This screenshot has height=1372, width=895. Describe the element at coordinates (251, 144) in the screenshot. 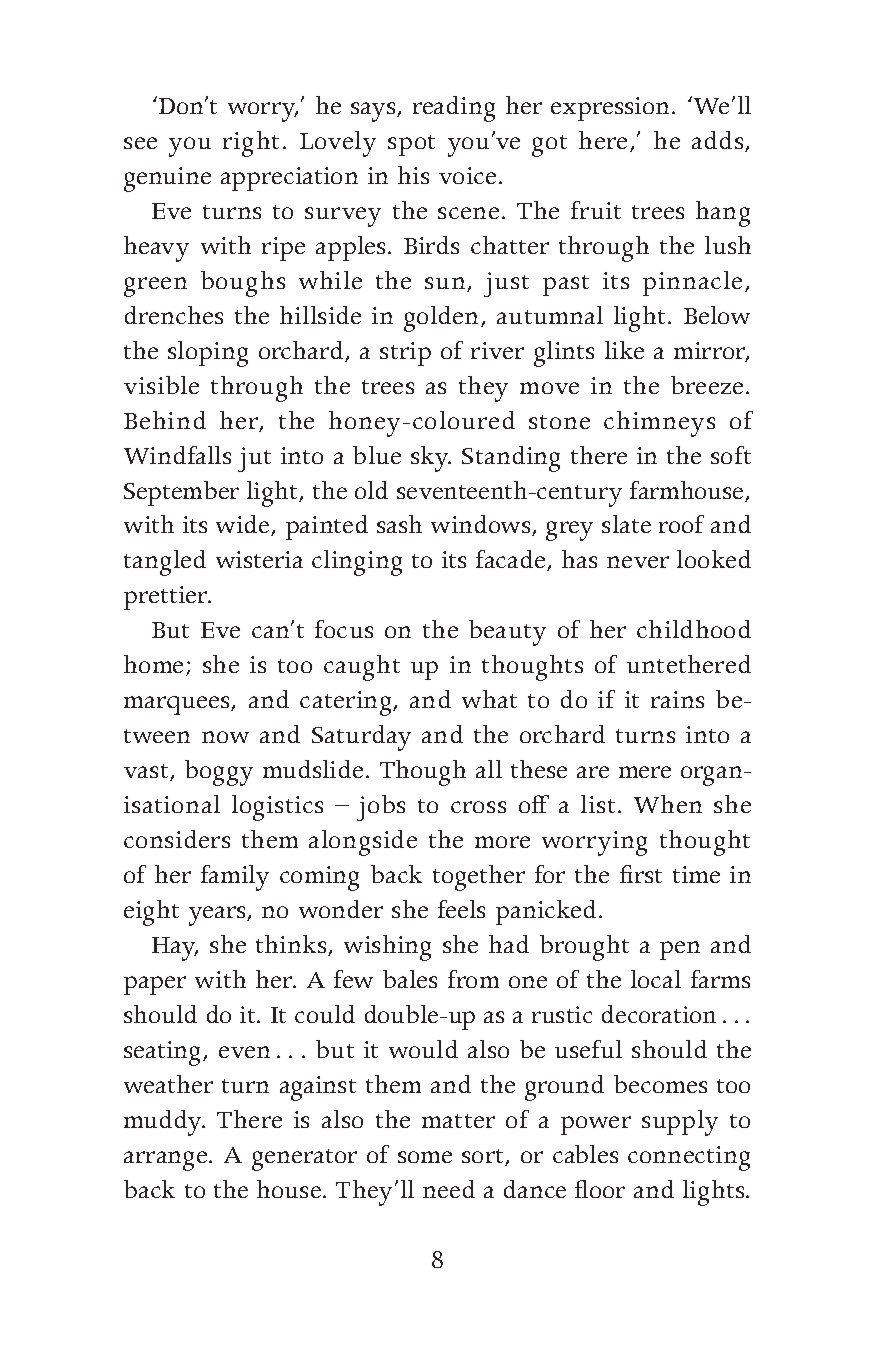

I see `right` at that location.
